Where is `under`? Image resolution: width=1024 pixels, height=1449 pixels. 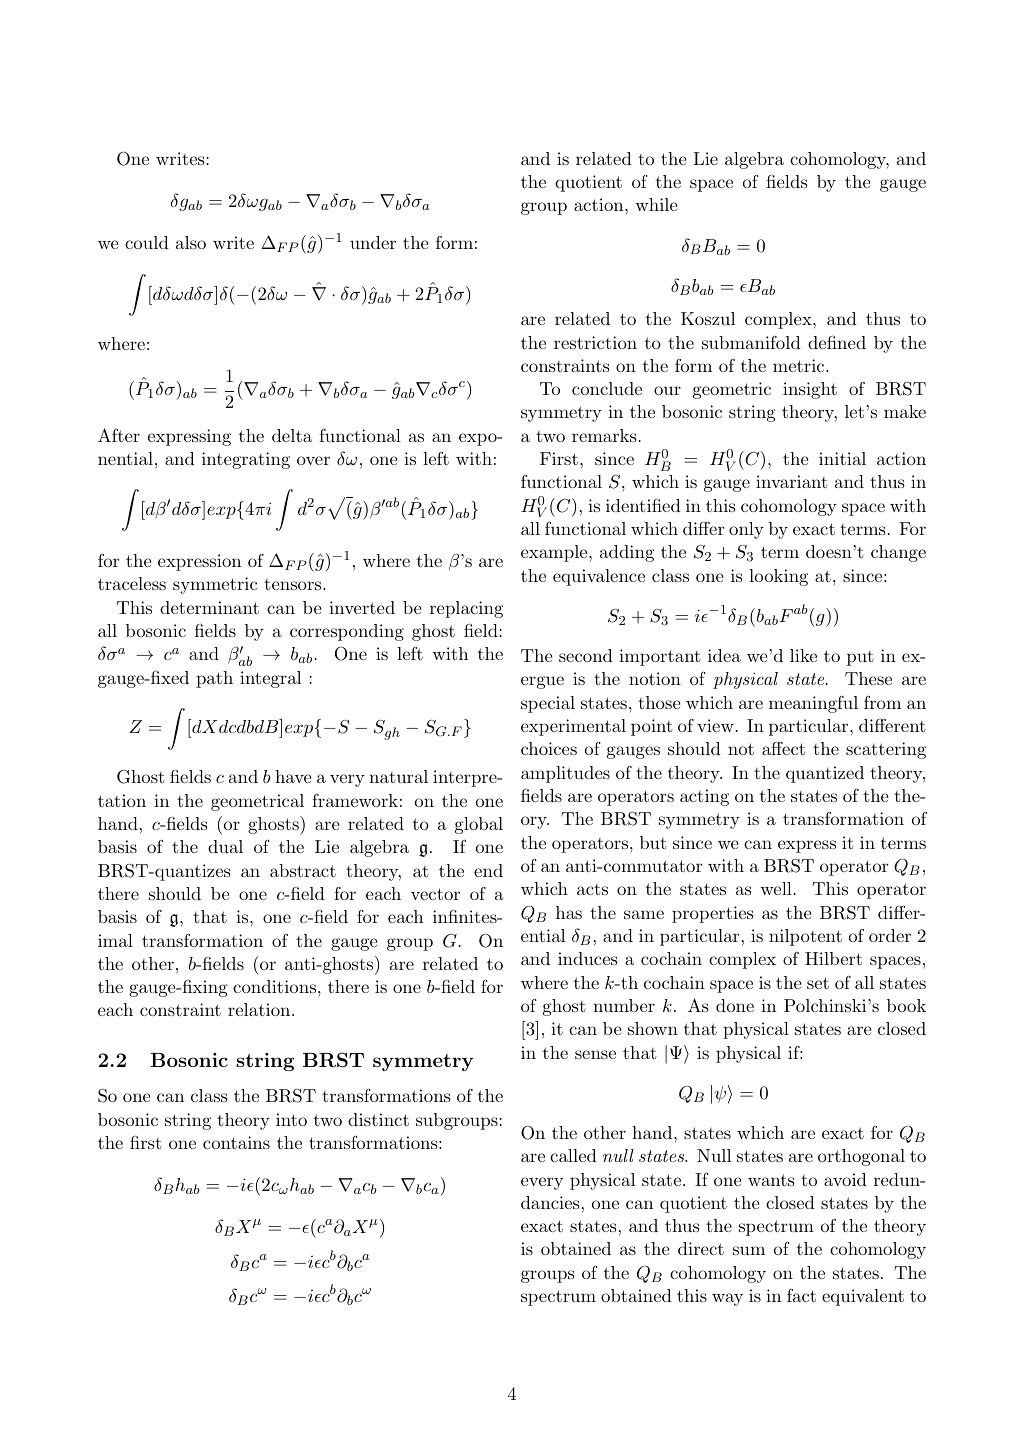 under is located at coordinates (373, 242).
